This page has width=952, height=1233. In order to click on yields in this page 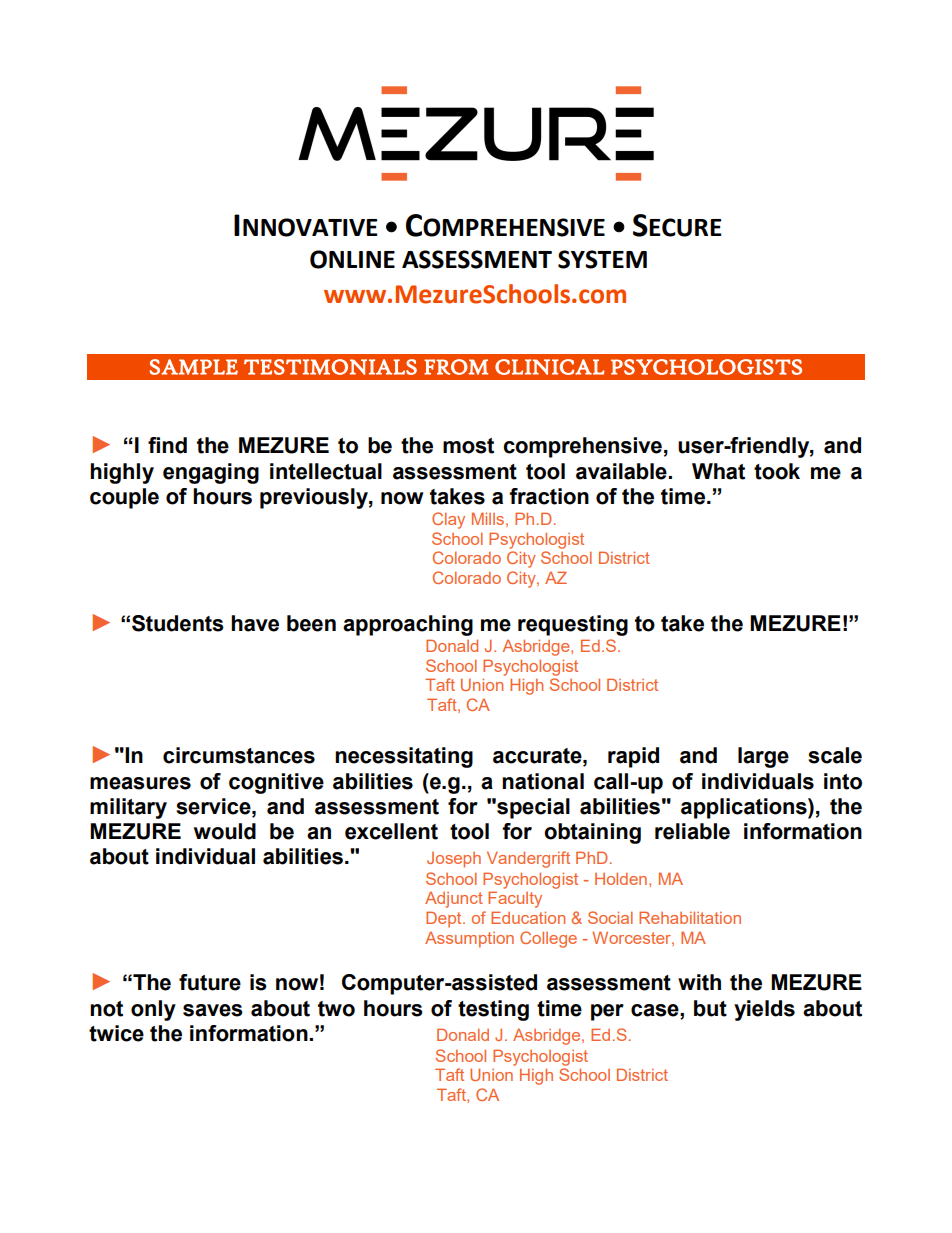, I will do `click(764, 1010)`.
